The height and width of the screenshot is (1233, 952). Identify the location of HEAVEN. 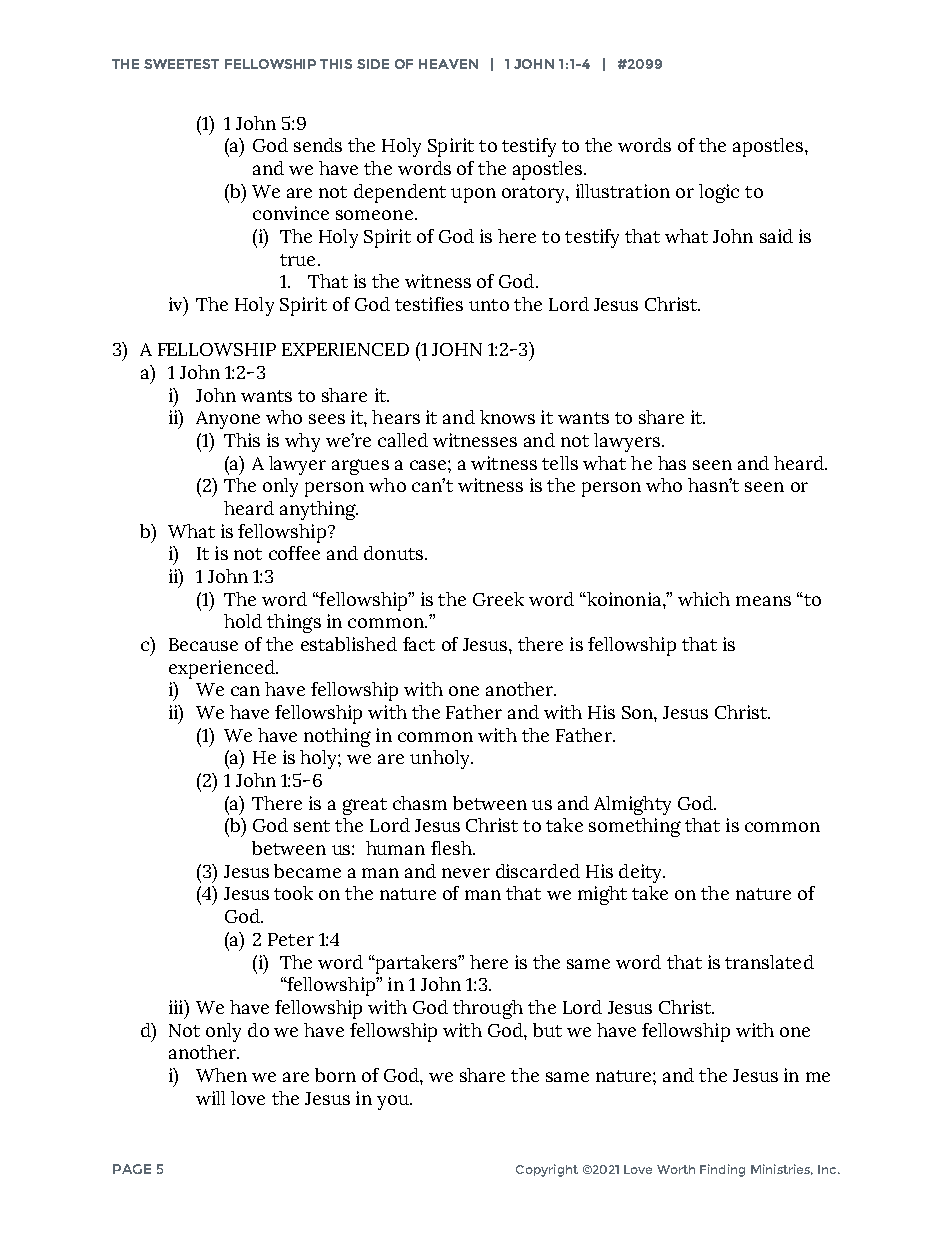
(448, 64).
